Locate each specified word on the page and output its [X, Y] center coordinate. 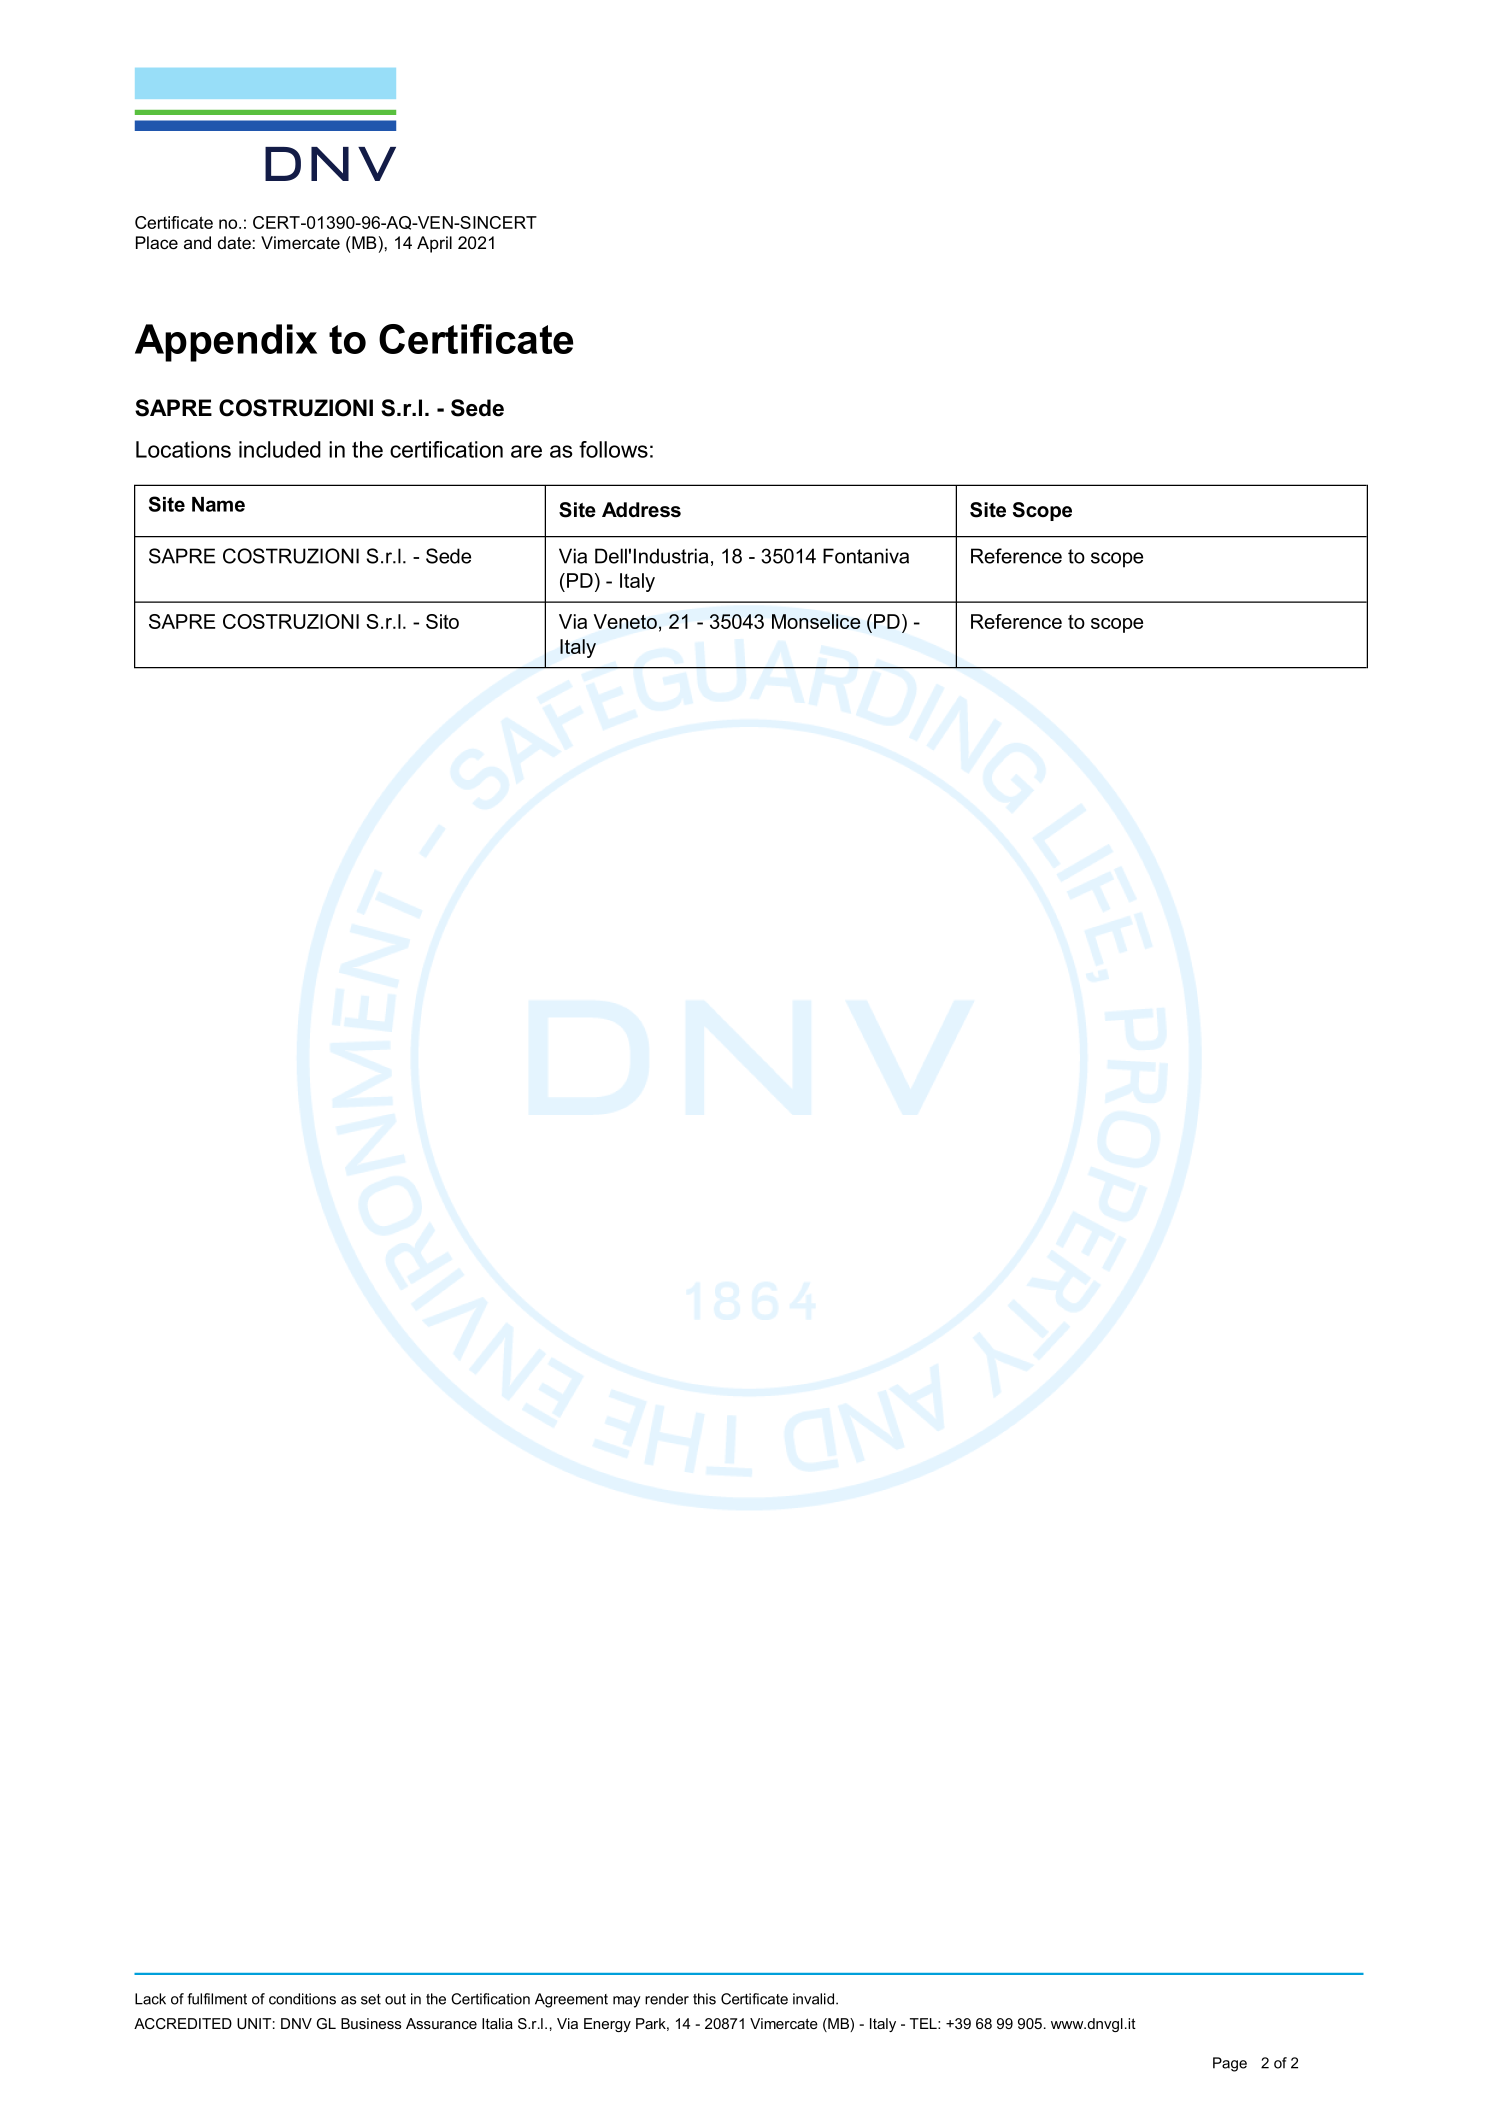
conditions [302, 1999]
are [526, 451]
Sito [442, 621]
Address [641, 510]
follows [613, 449]
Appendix [226, 343]
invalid [815, 1999]
